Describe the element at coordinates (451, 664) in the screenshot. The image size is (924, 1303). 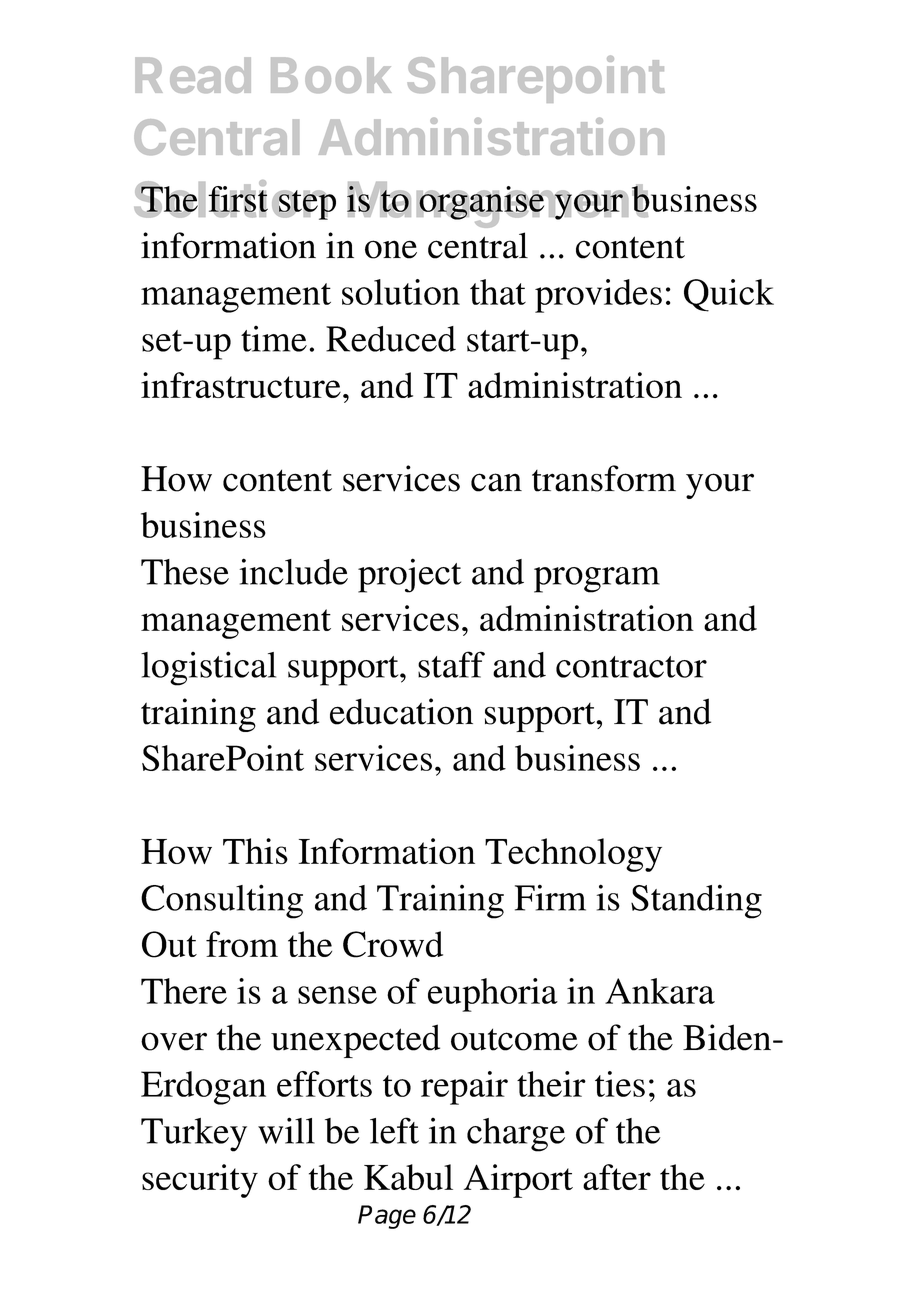
I see `staff` at that location.
